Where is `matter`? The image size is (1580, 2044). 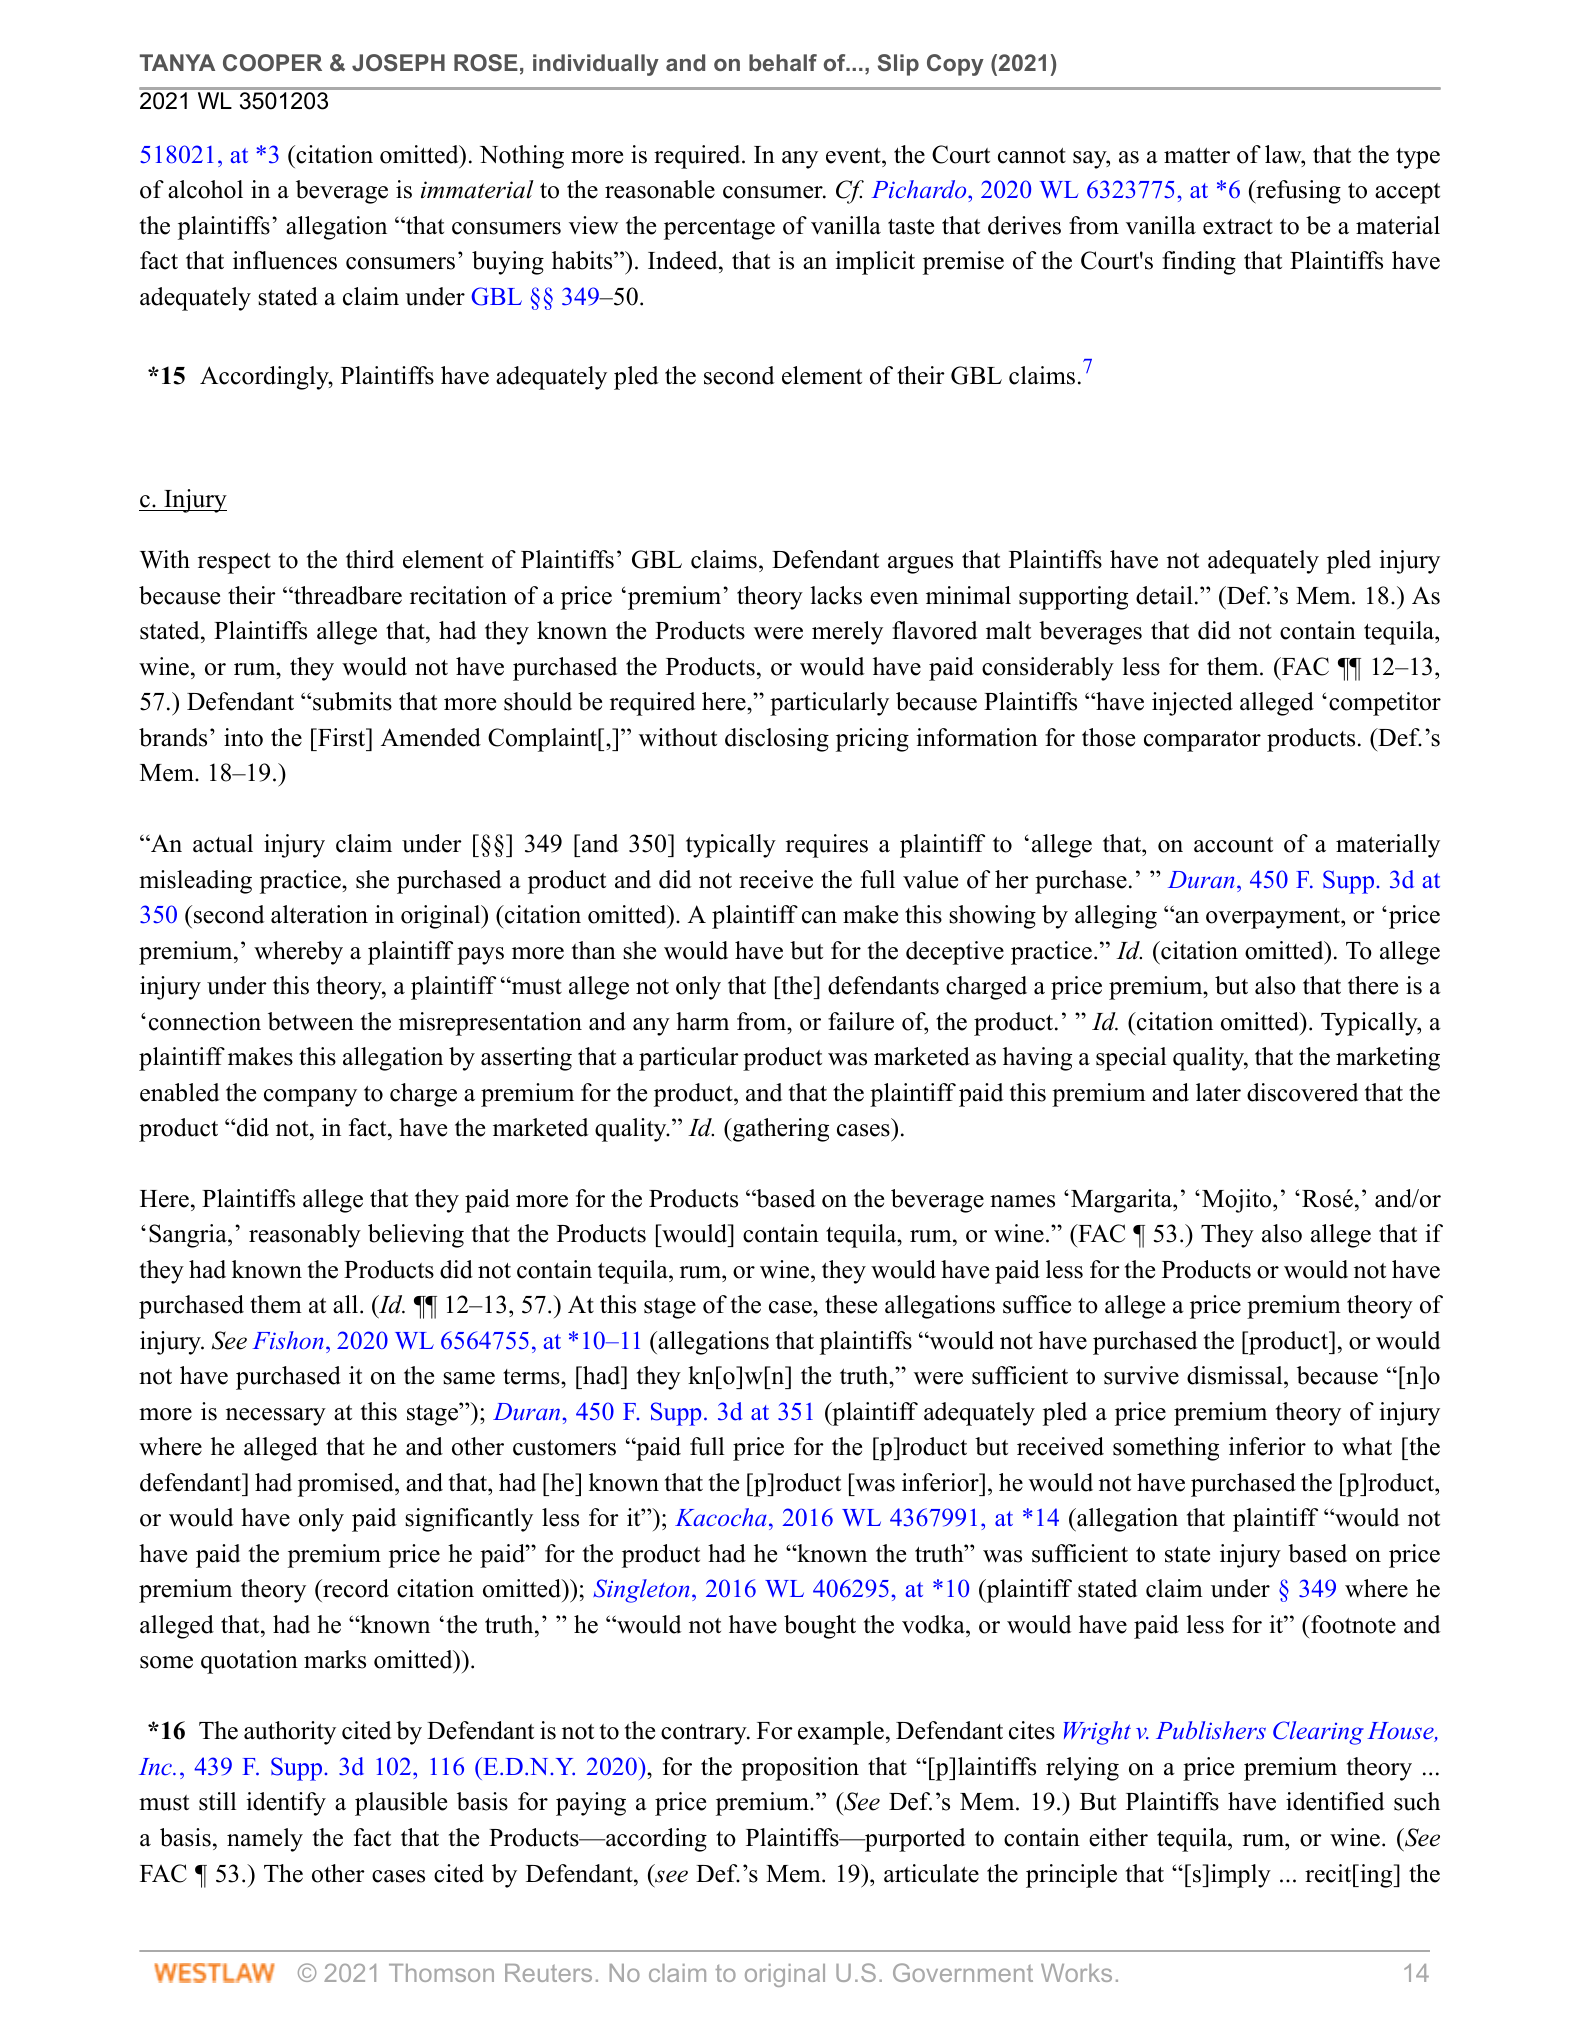 matter is located at coordinates (1197, 156).
